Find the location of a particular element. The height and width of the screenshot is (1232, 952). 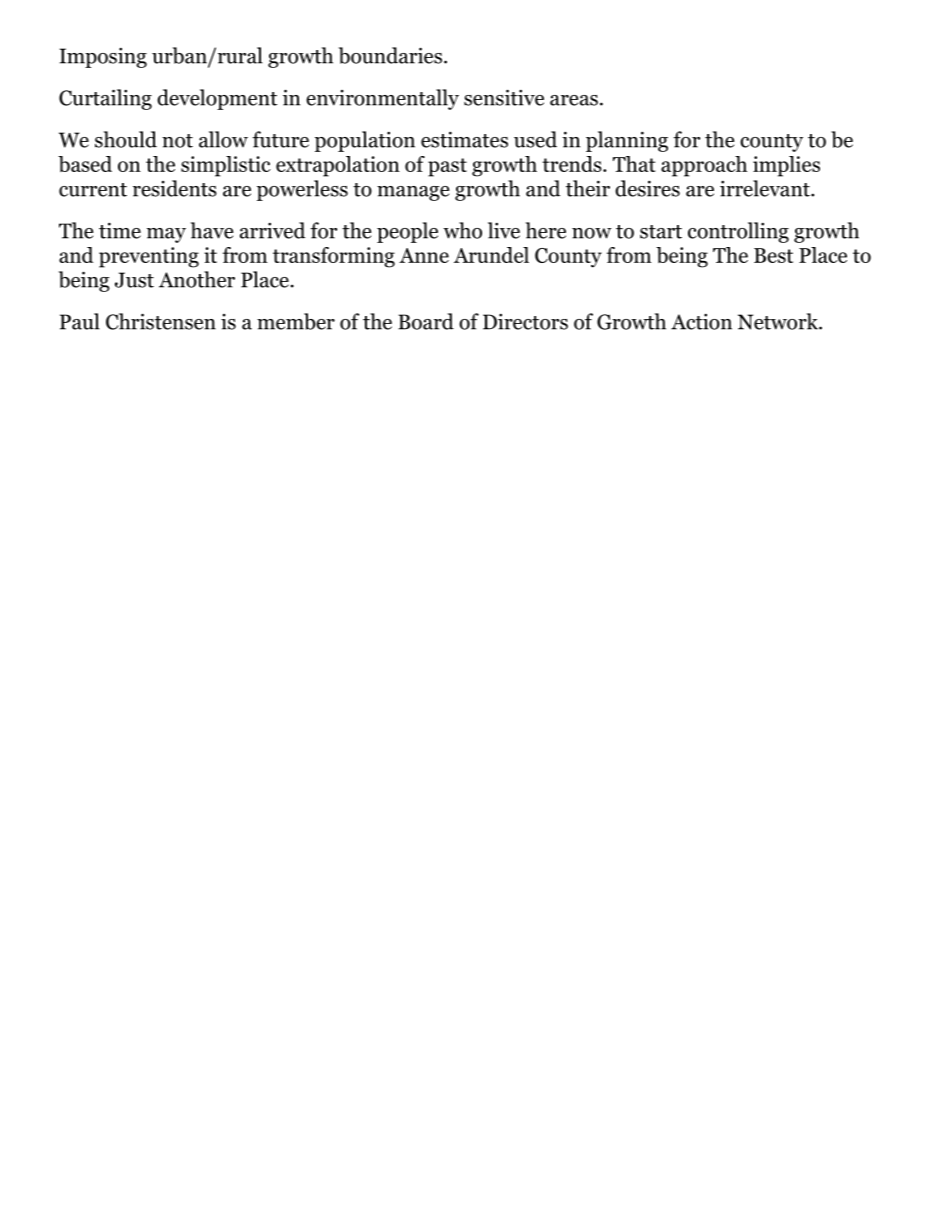

people is located at coordinates (407, 232).
